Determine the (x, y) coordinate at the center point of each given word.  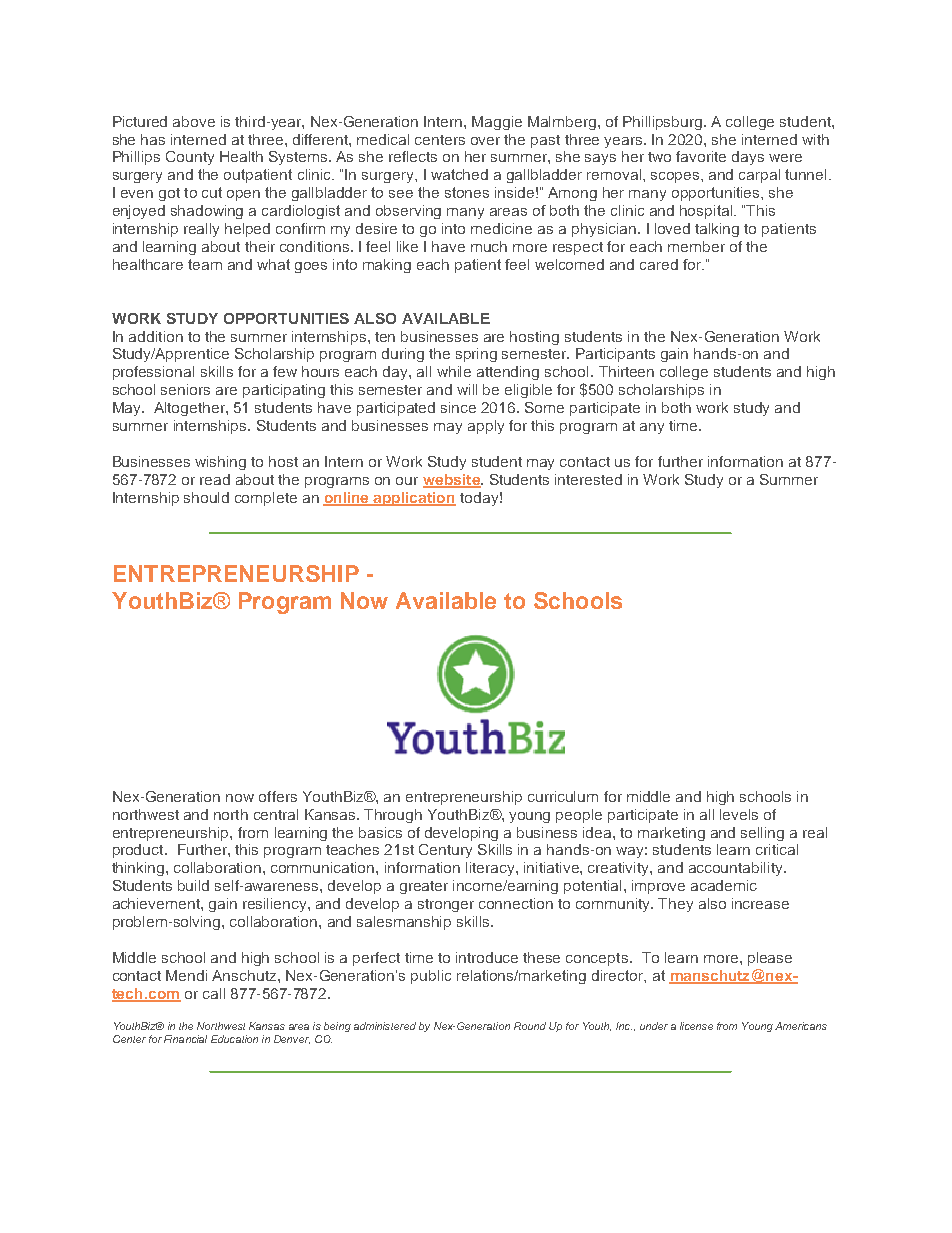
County (190, 158)
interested (588, 479)
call (214, 993)
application (414, 499)
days (748, 158)
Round (530, 1026)
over (485, 141)
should (206, 497)
